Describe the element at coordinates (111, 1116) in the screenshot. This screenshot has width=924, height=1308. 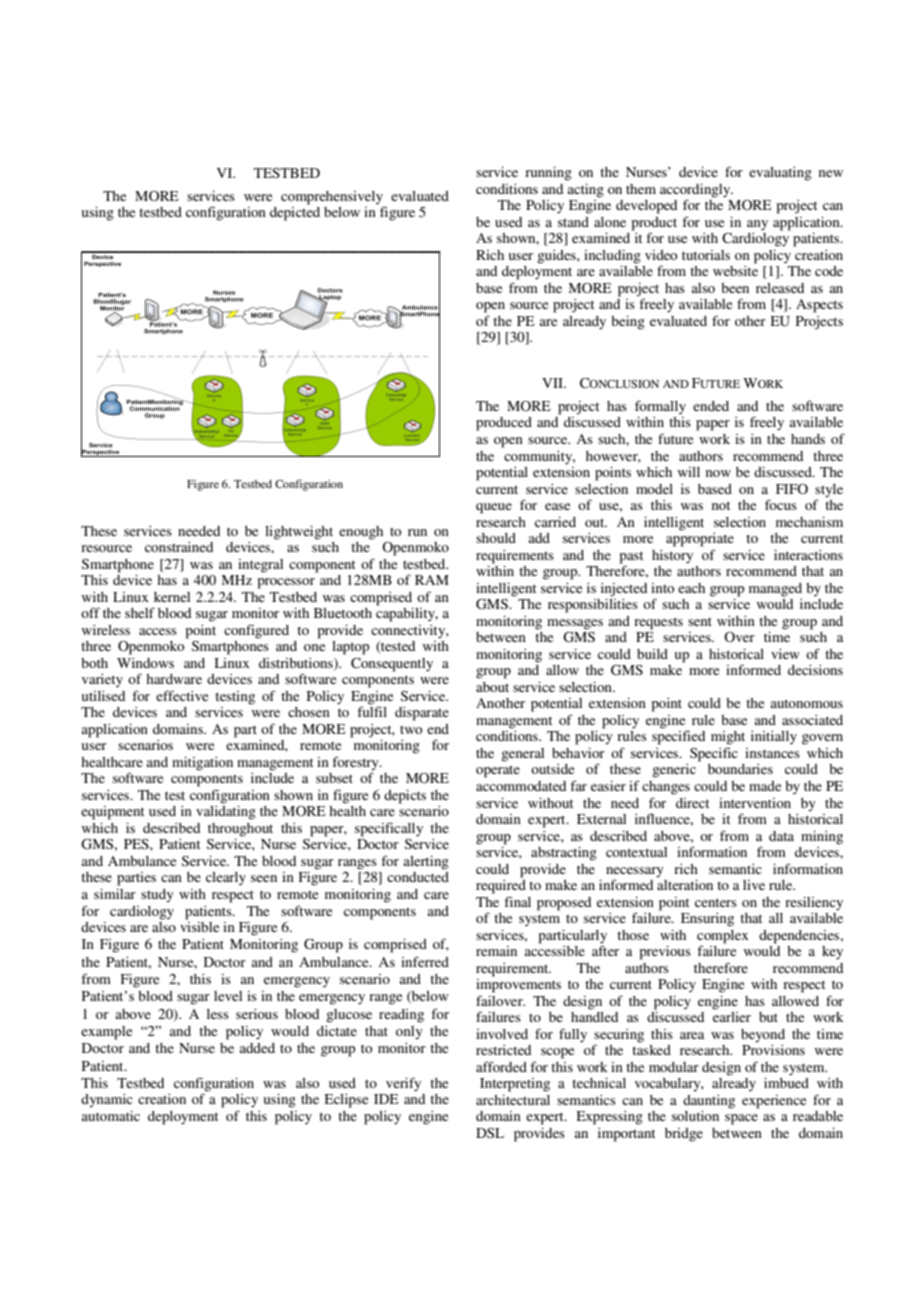
I see `automatic` at that location.
